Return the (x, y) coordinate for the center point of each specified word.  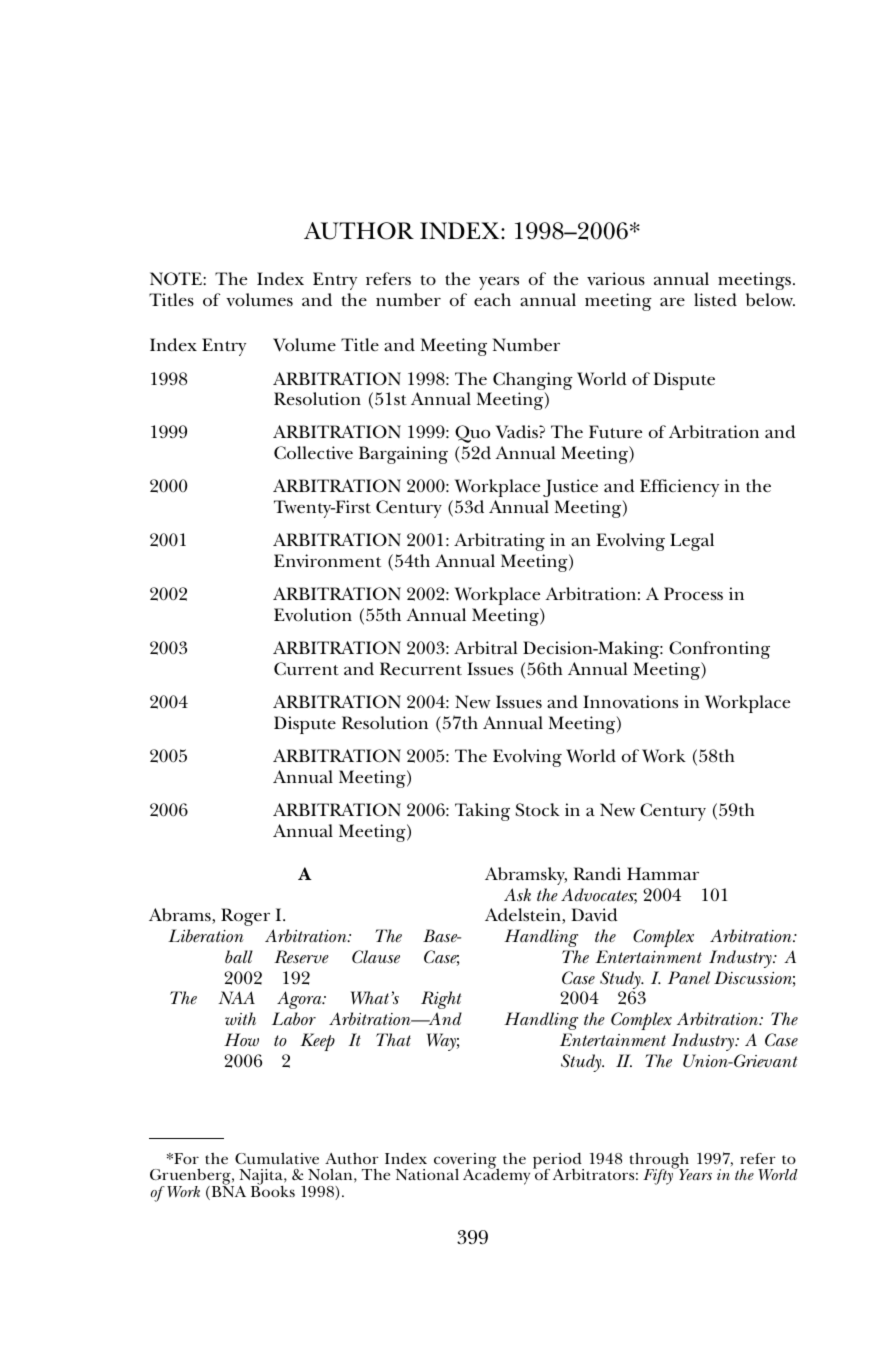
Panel (689, 978)
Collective (313, 453)
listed (715, 300)
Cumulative (277, 1158)
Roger (245, 917)
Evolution (313, 615)
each (492, 300)
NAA (236, 997)
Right (441, 1000)
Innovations (630, 702)
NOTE (177, 278)
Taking (482, 812)
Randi (597, 873)
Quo (472, 434)
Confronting (719, 650)
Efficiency (679, 488)
